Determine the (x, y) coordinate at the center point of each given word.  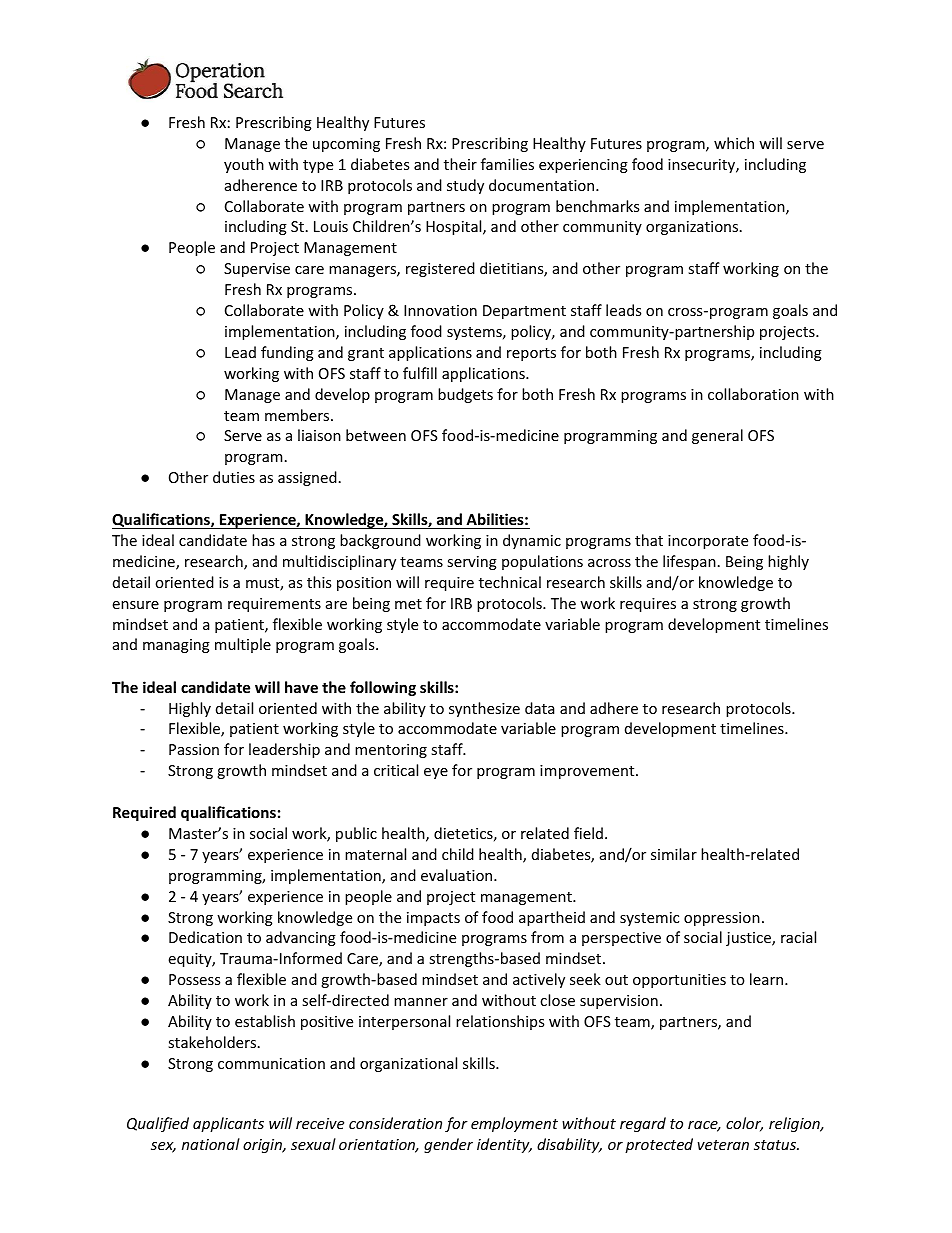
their (460, 164)
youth (244, 165)
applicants (228, 1124)
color (744, 1124)
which (734, 143)
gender (448, 1145)
